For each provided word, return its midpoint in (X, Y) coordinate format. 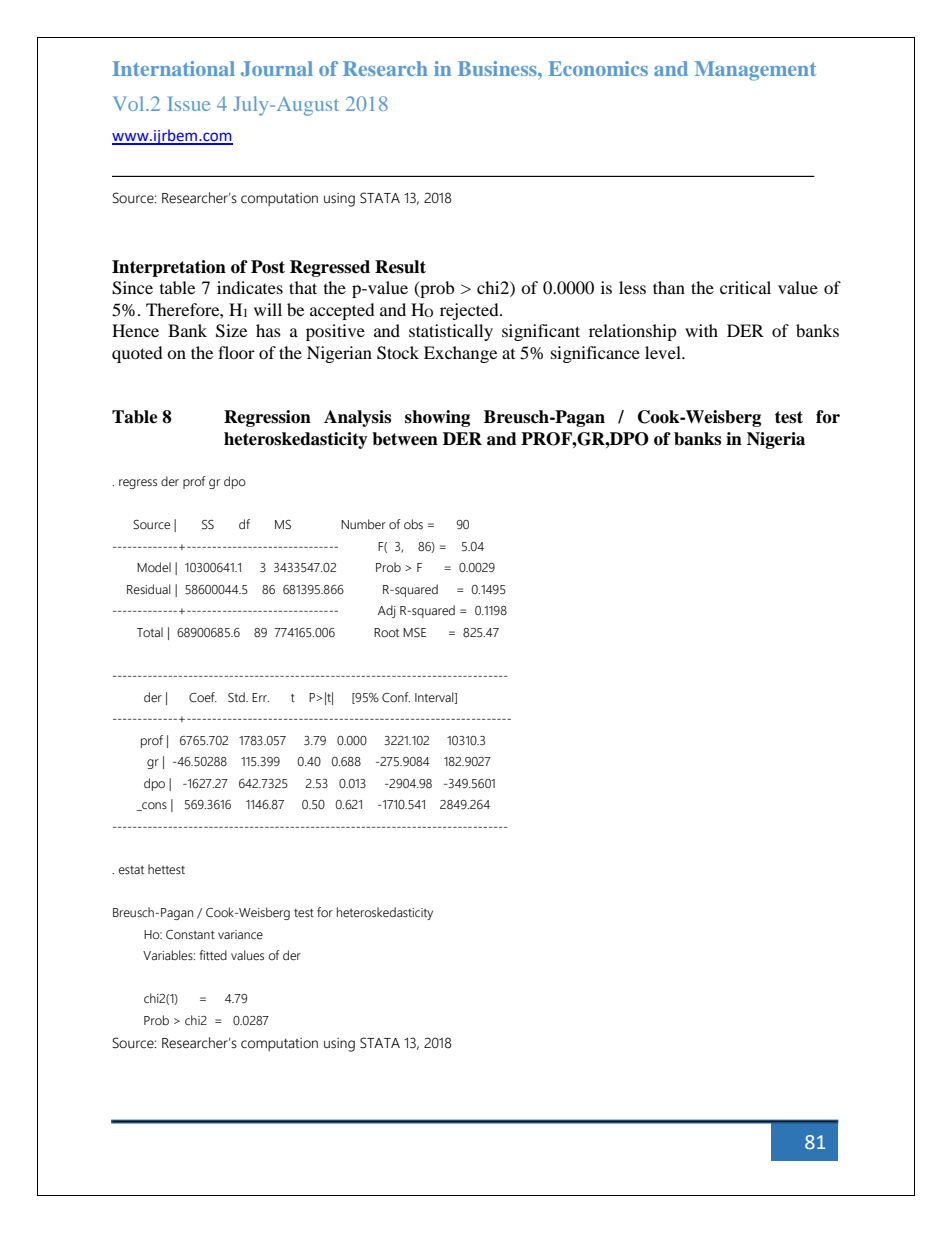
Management (755, 71)
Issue (189, 103)
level (664, 352)
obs (413, 524)
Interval (435, 698)
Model (154, 567)
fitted (213, 955)
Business (498, 68)
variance (240, 934)
